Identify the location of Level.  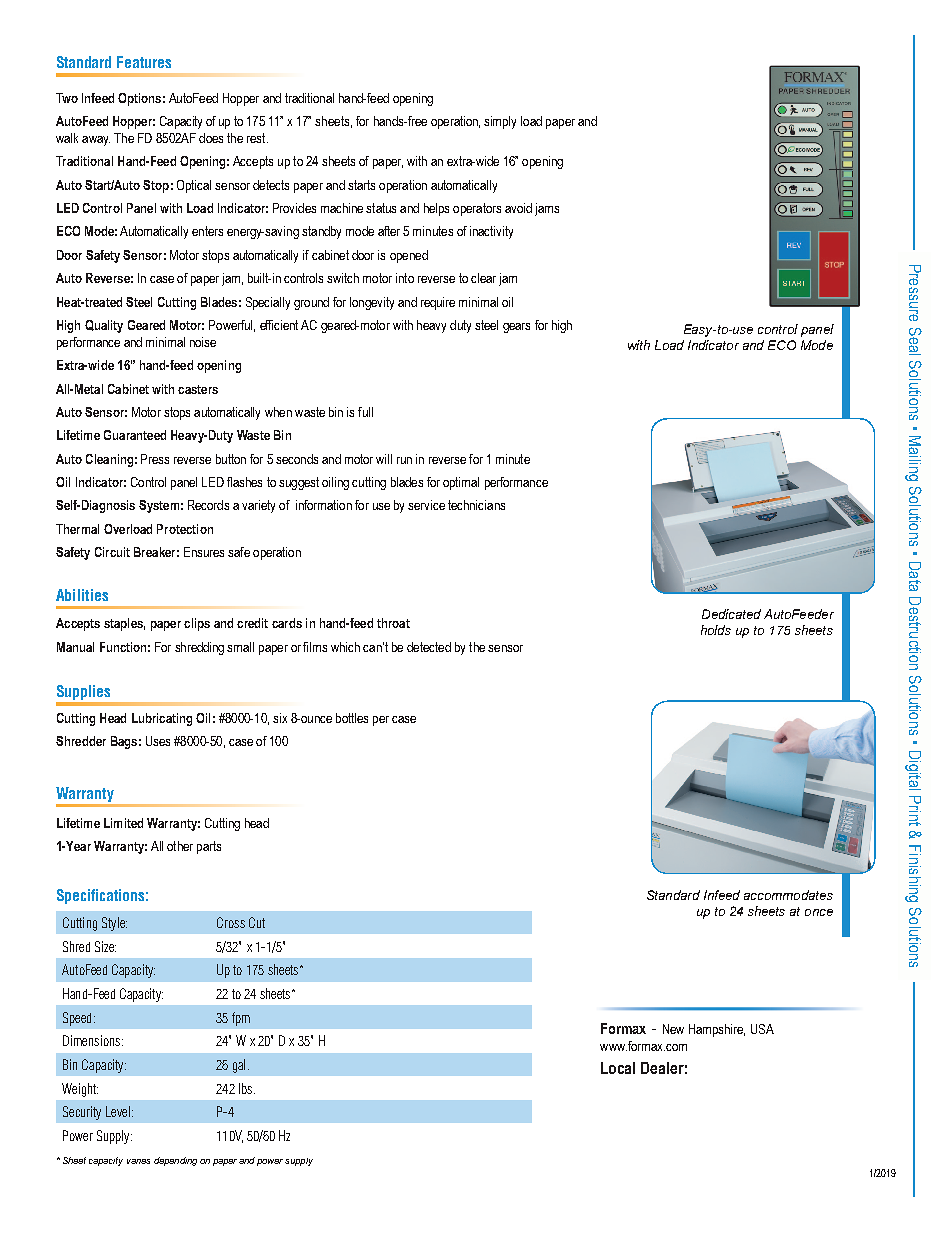
(118, 1111).
